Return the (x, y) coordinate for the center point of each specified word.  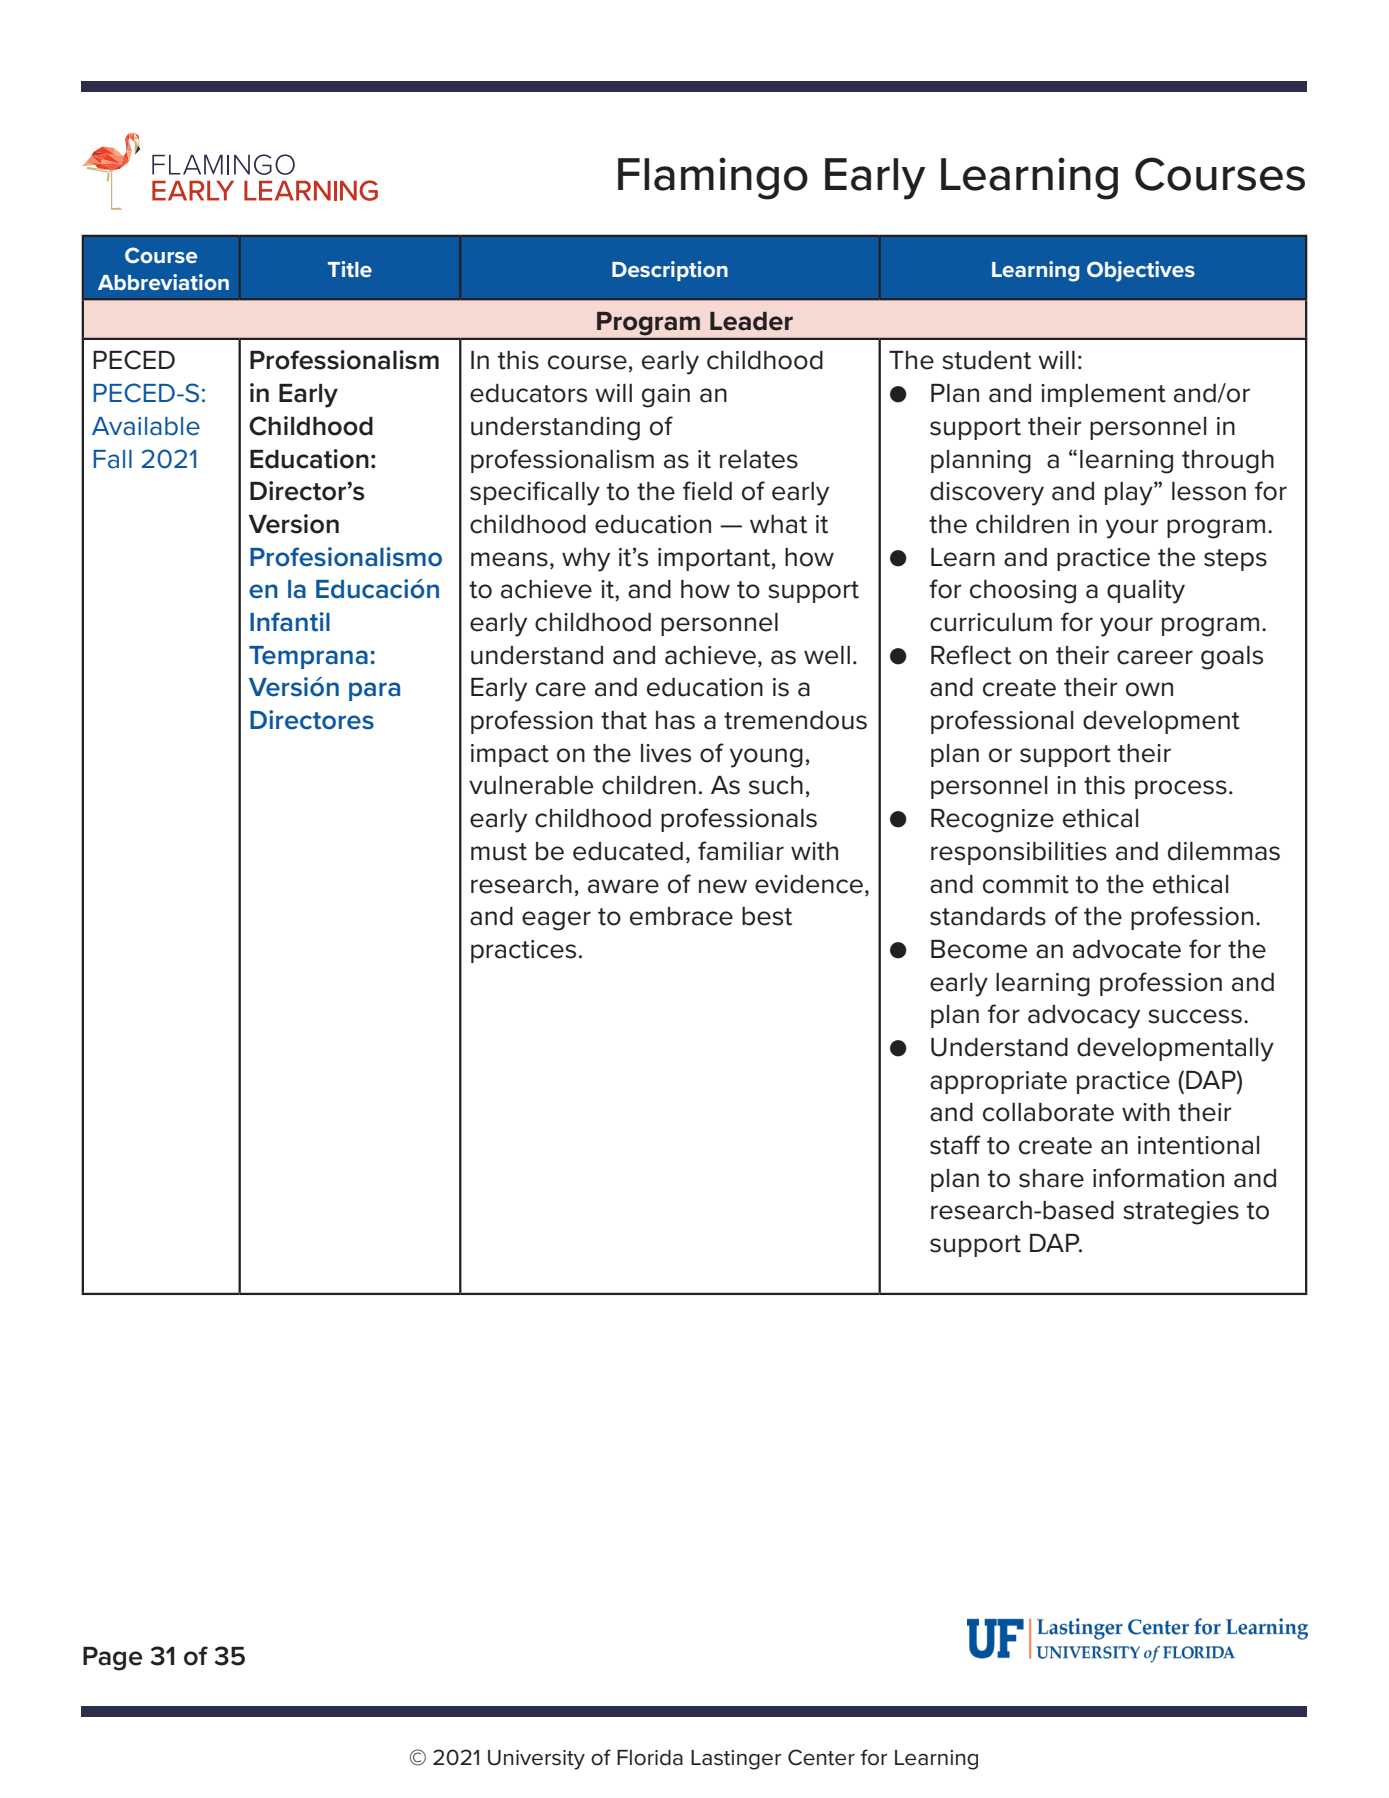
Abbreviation (163, 282)
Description (670, 271)
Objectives (1141, 271)
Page (113, 1659)
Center (821, 1757)
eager (556, 921)
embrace (681, 916)
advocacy (1084, 1017)
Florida (650, 1758)
